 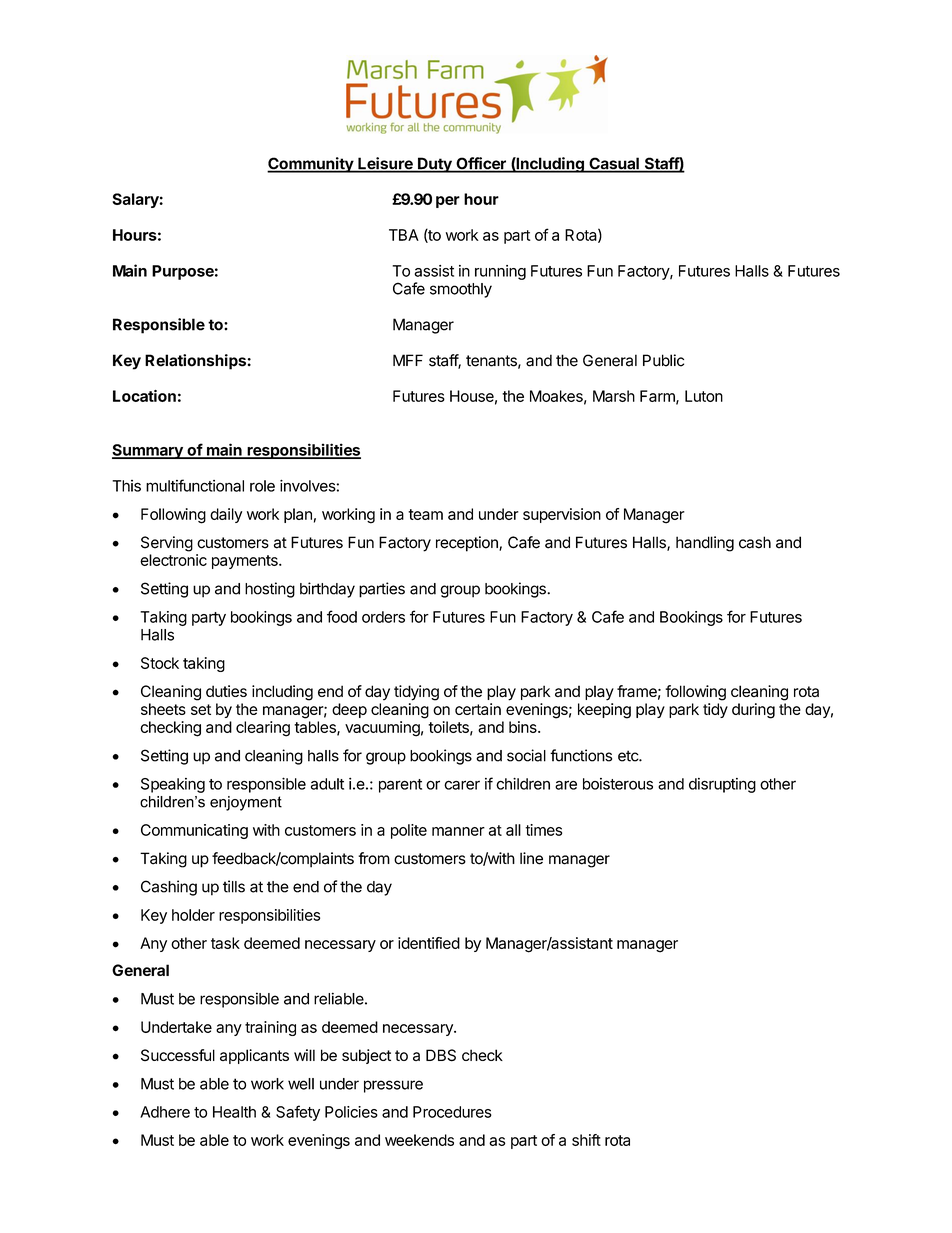 What do you see at coordinates (604, 711) in the document?
I see `keeping` at bounding box center [604, 711].
